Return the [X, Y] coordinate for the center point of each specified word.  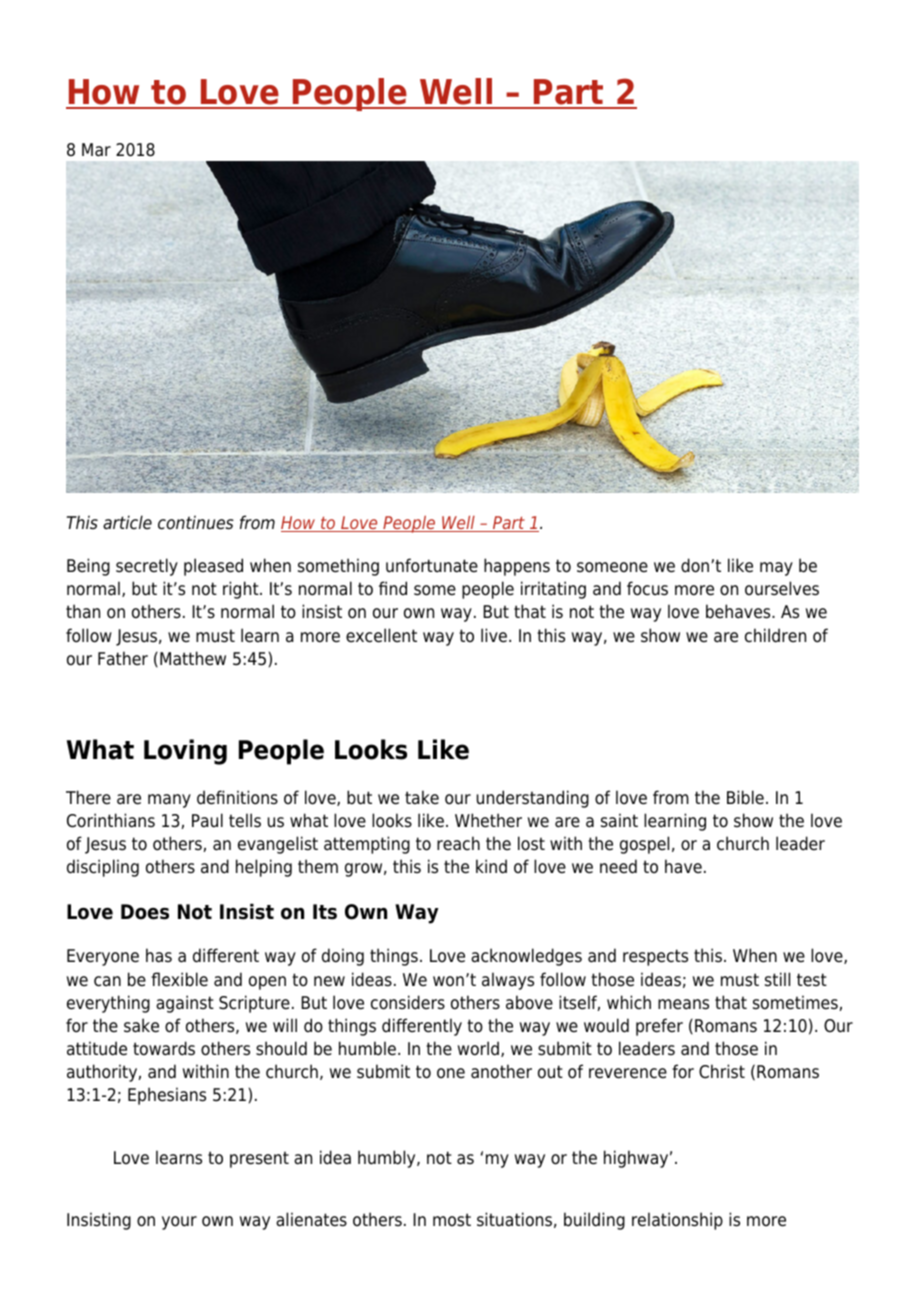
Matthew [193, 658]
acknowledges [526, 957]
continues [196, 522]
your [179, 1223]
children [775, 635]
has [159, 955]
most [452, 1220]
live [494, 635]
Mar [96, 150]
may [776, 569]
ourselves [782, 588]
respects [655, 957]
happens [517, 567]
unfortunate [432, 565]
